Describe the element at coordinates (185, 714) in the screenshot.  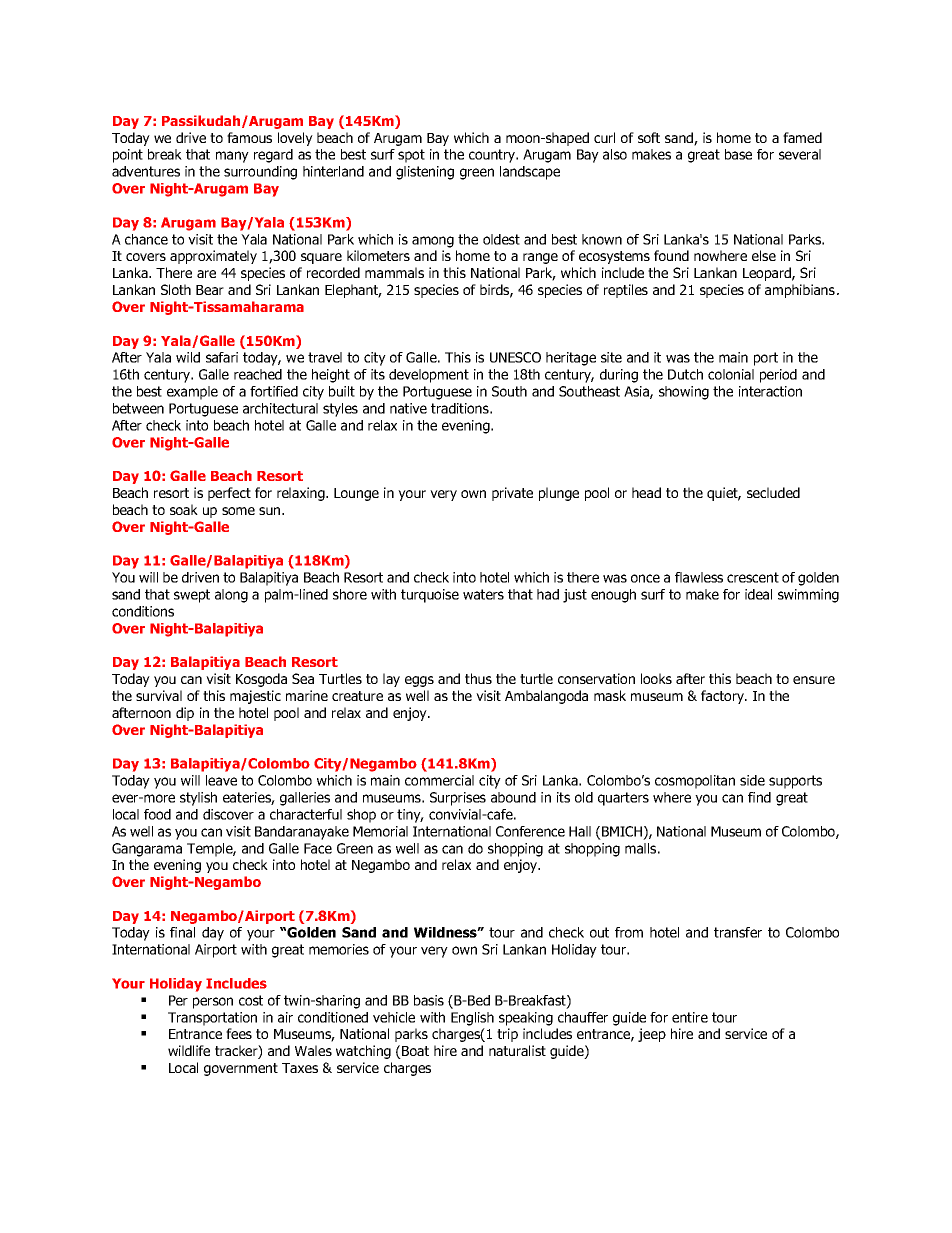
I see `dip` at that location.
